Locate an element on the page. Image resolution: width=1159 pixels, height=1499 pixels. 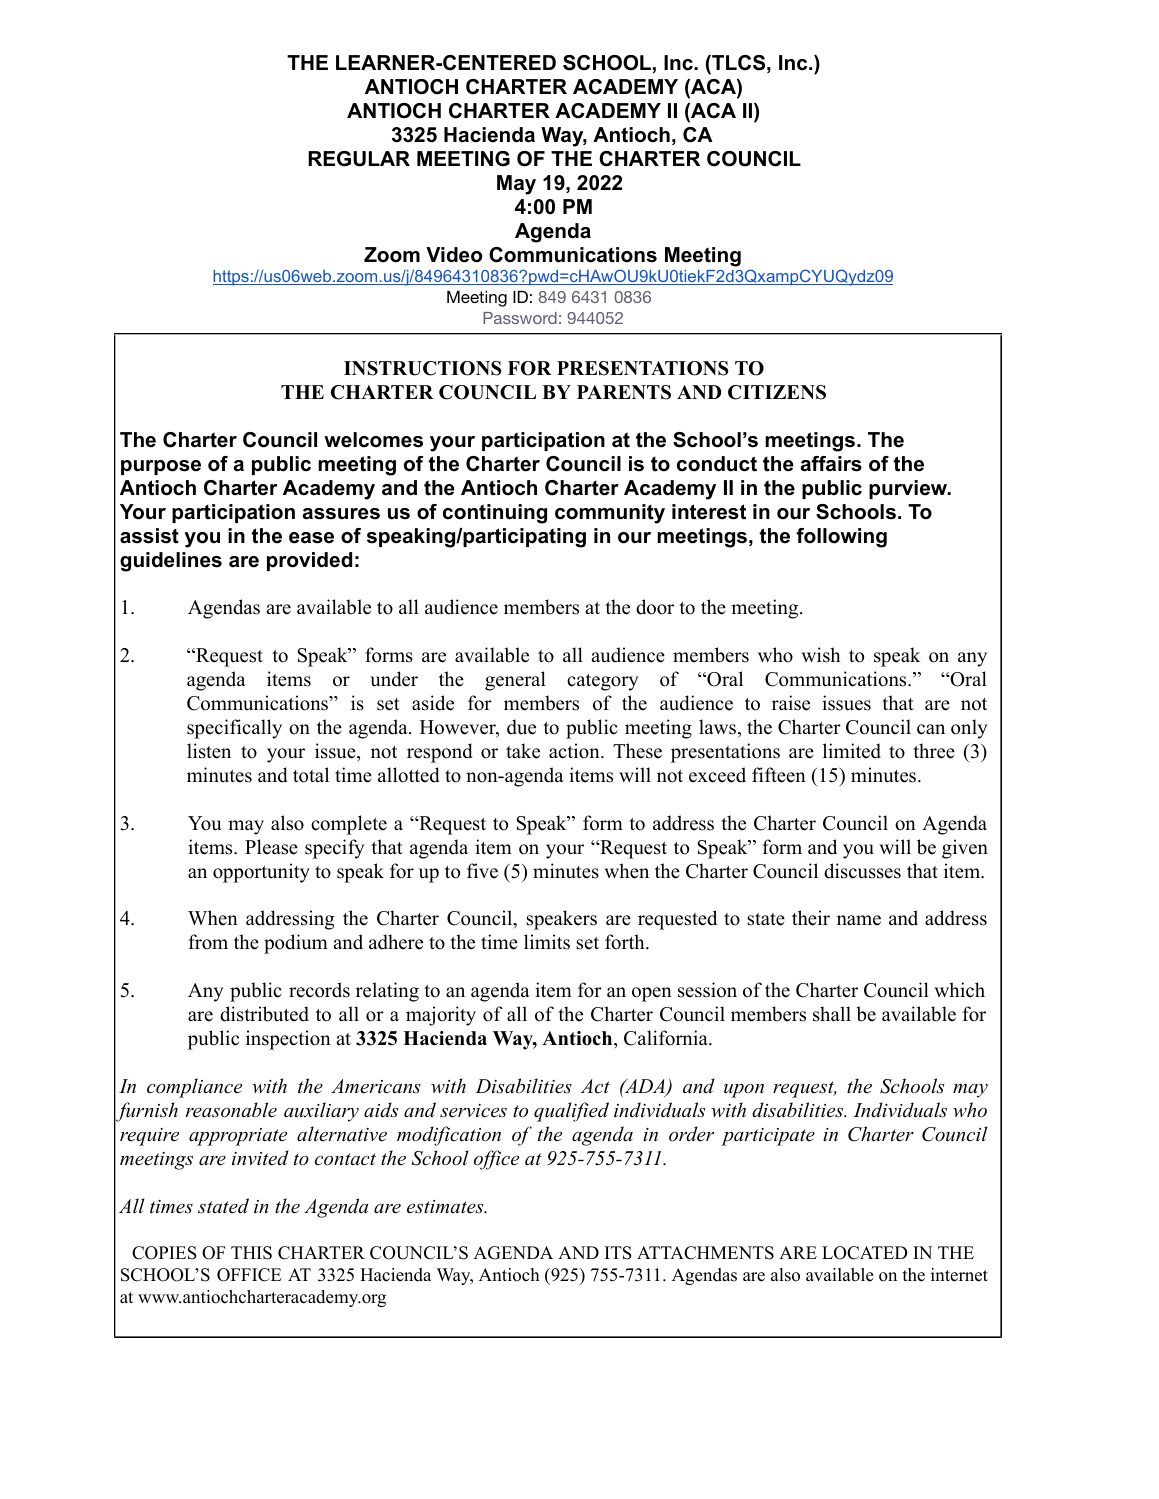
following is located at coordinates (841, 538).
